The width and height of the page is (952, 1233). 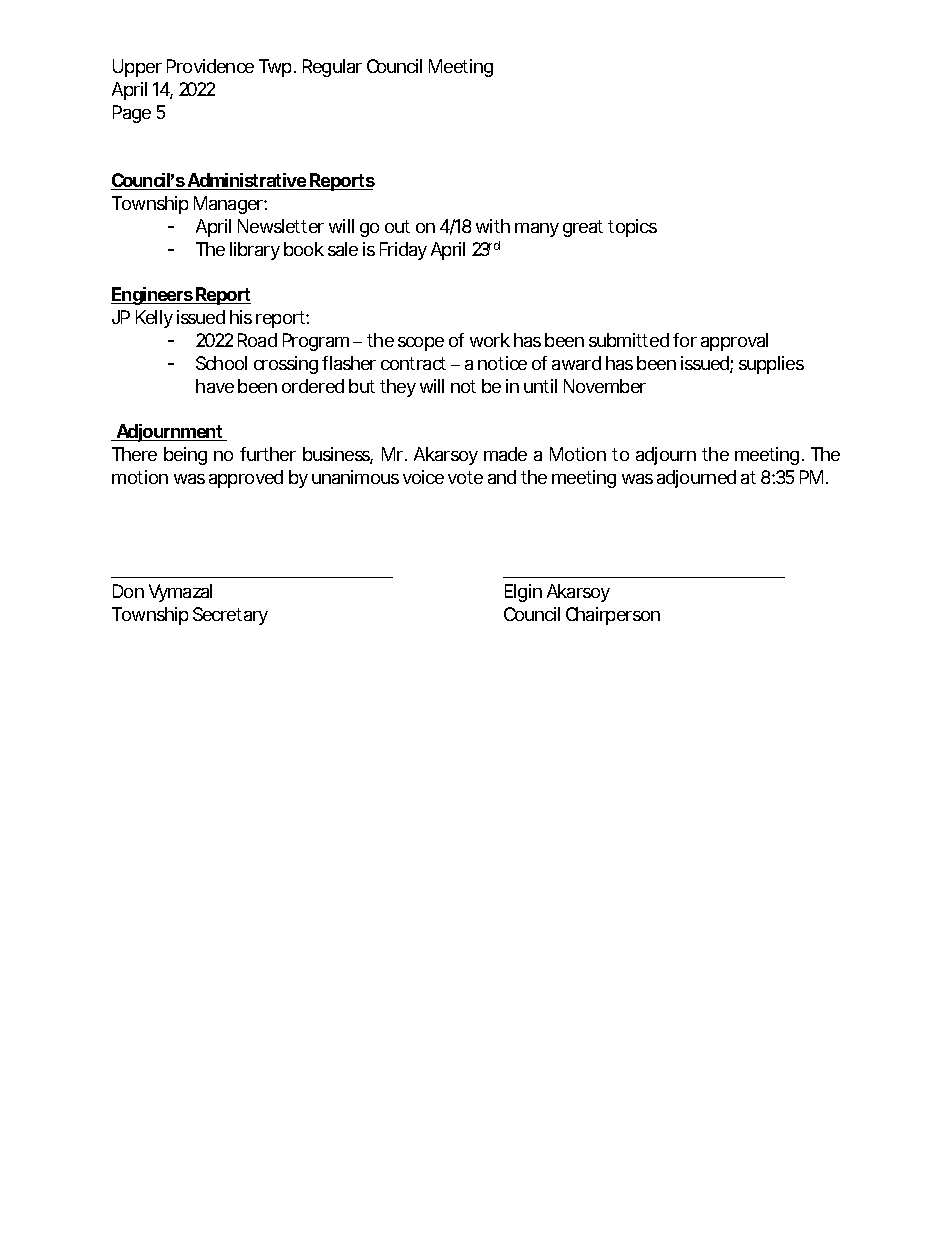 I want to click on being, so click(x=185, y=456).
